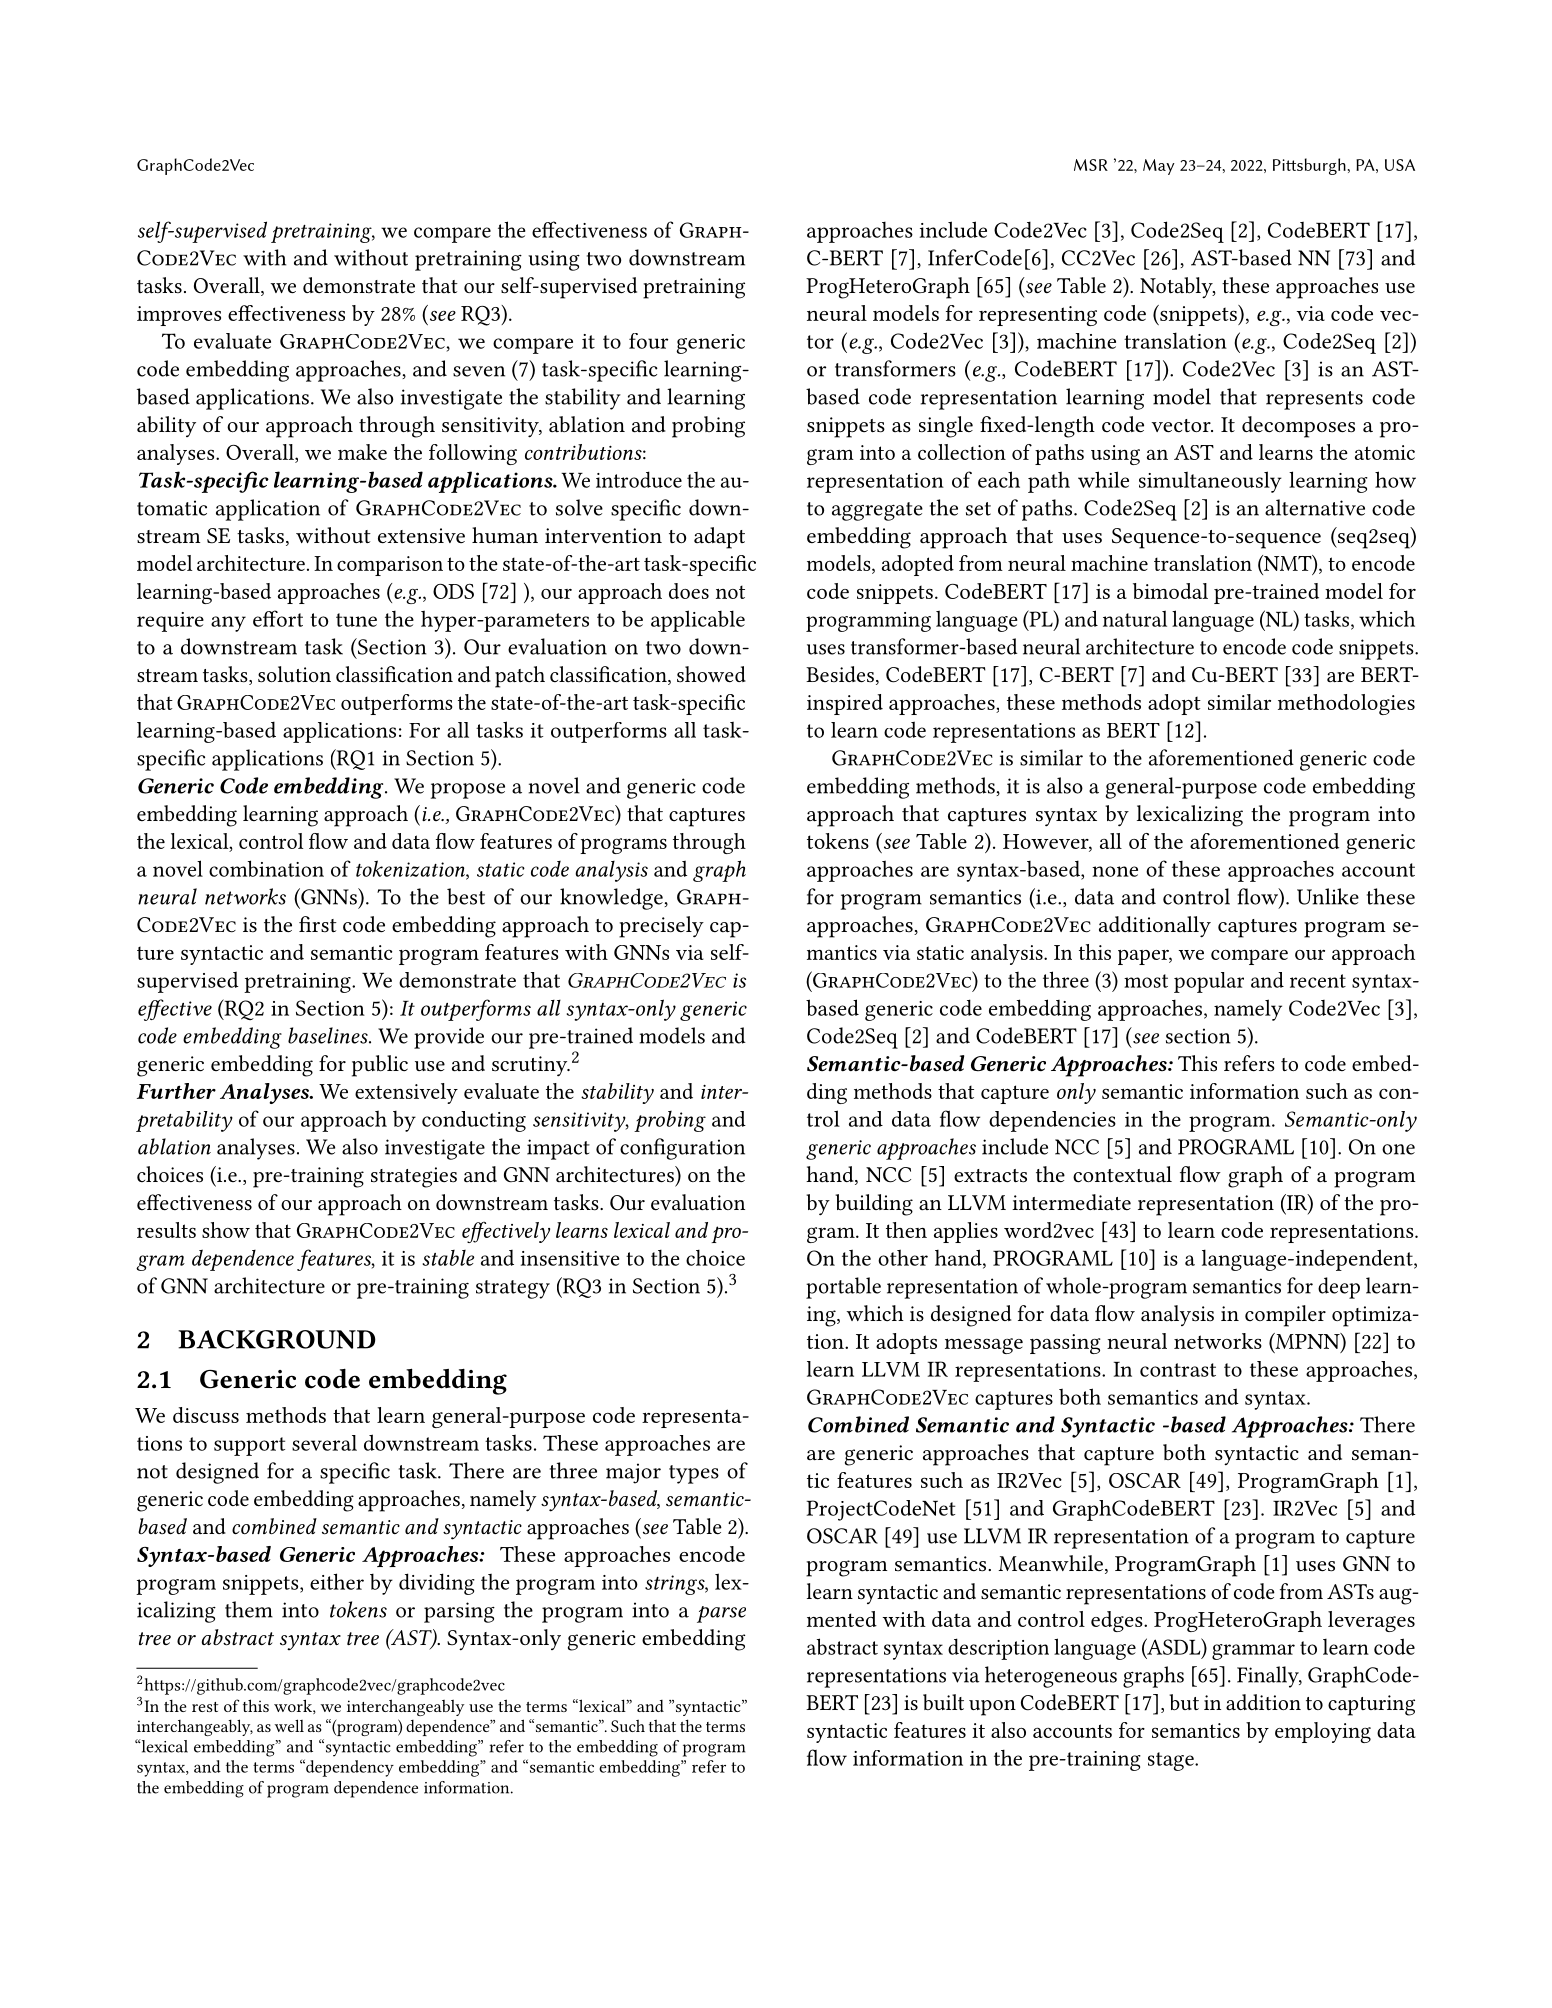  I want to click on tune, so click(356, 620).
